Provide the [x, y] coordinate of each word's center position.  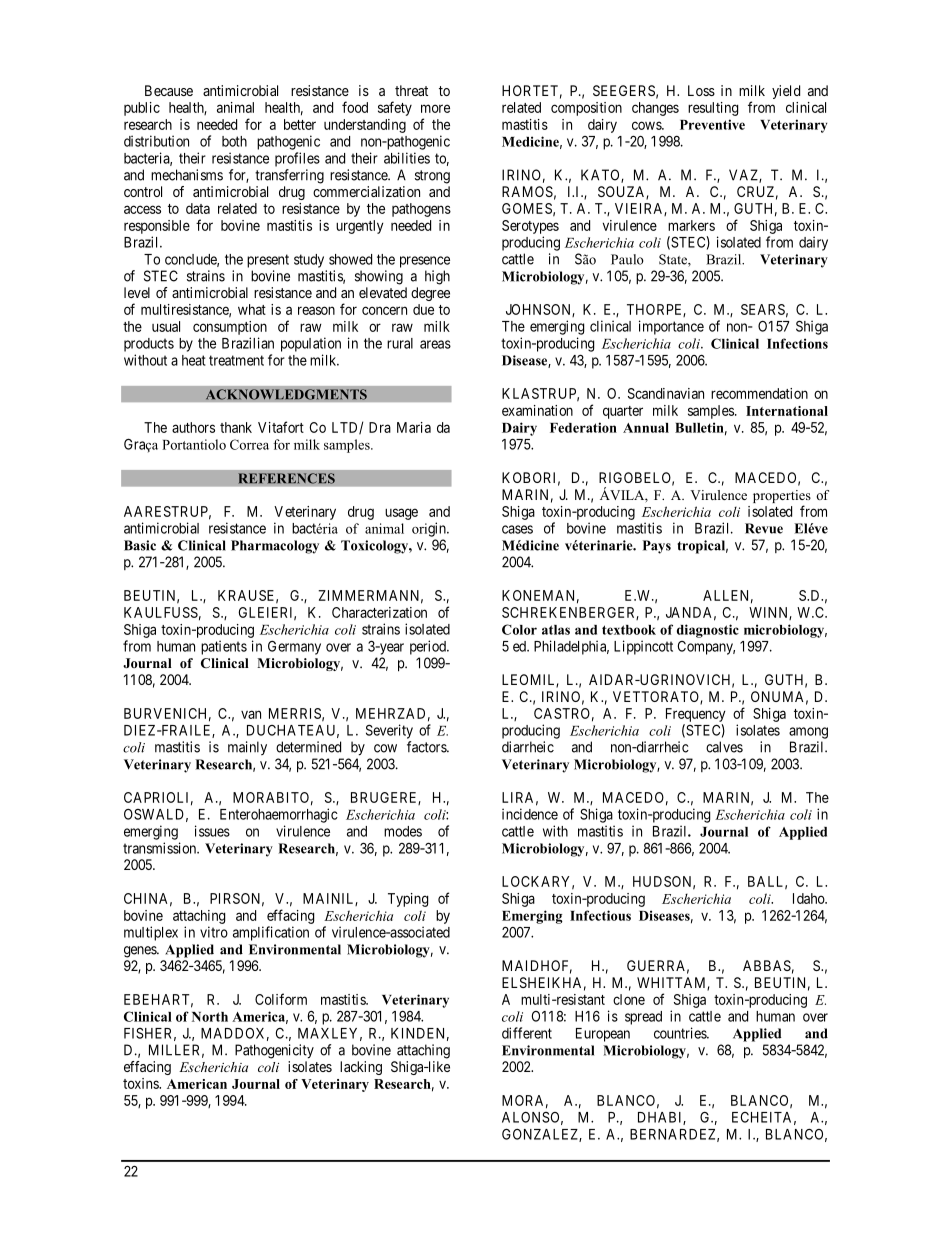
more [435, 108]
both [234, 141]
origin [430, 529]
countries [681, 1033]
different [527, 1033]
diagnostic [708, 631]
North [210, 1017]
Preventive [712, 124]
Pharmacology [275, 547]
